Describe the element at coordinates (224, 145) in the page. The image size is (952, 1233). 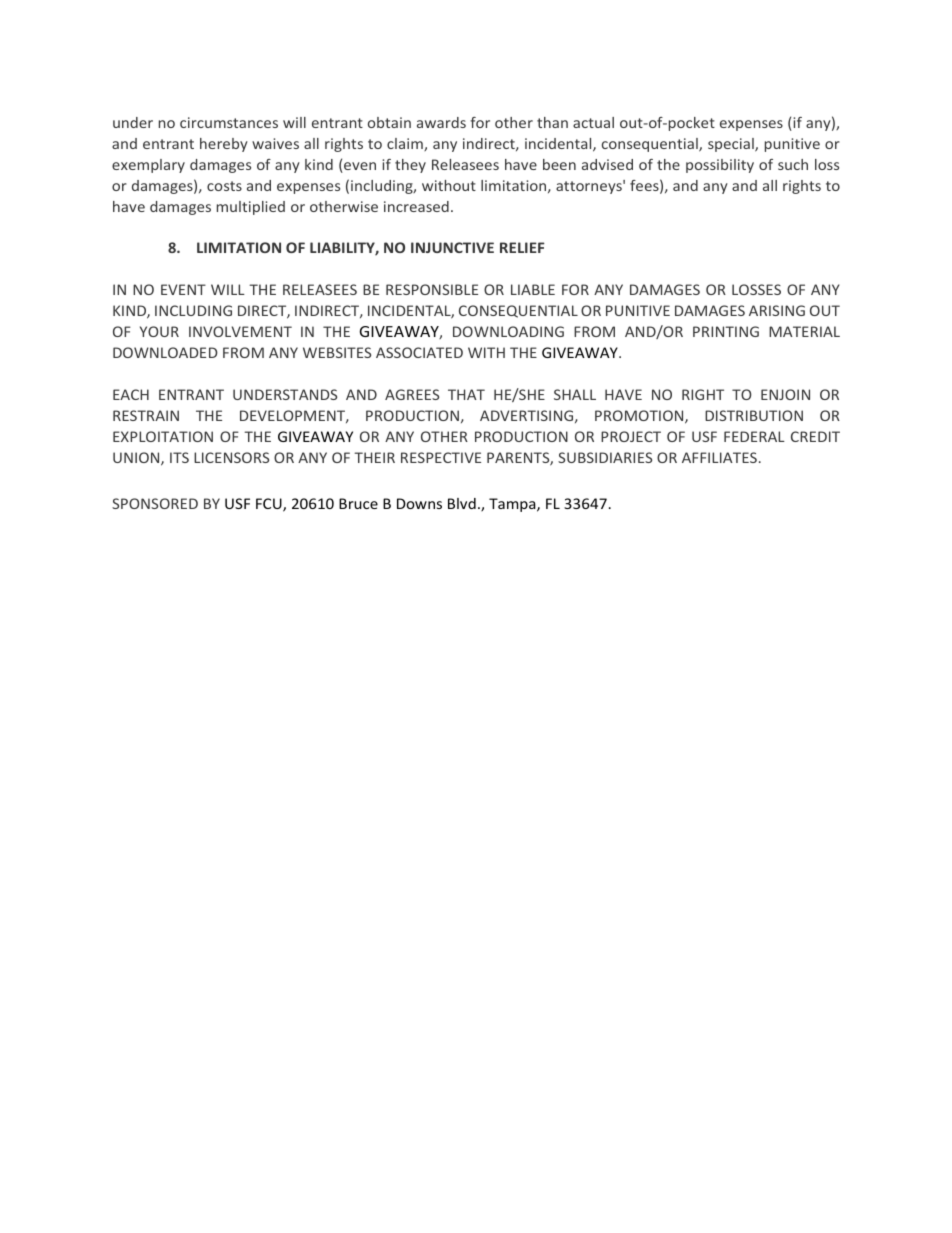
I see `hereby` at that location.
